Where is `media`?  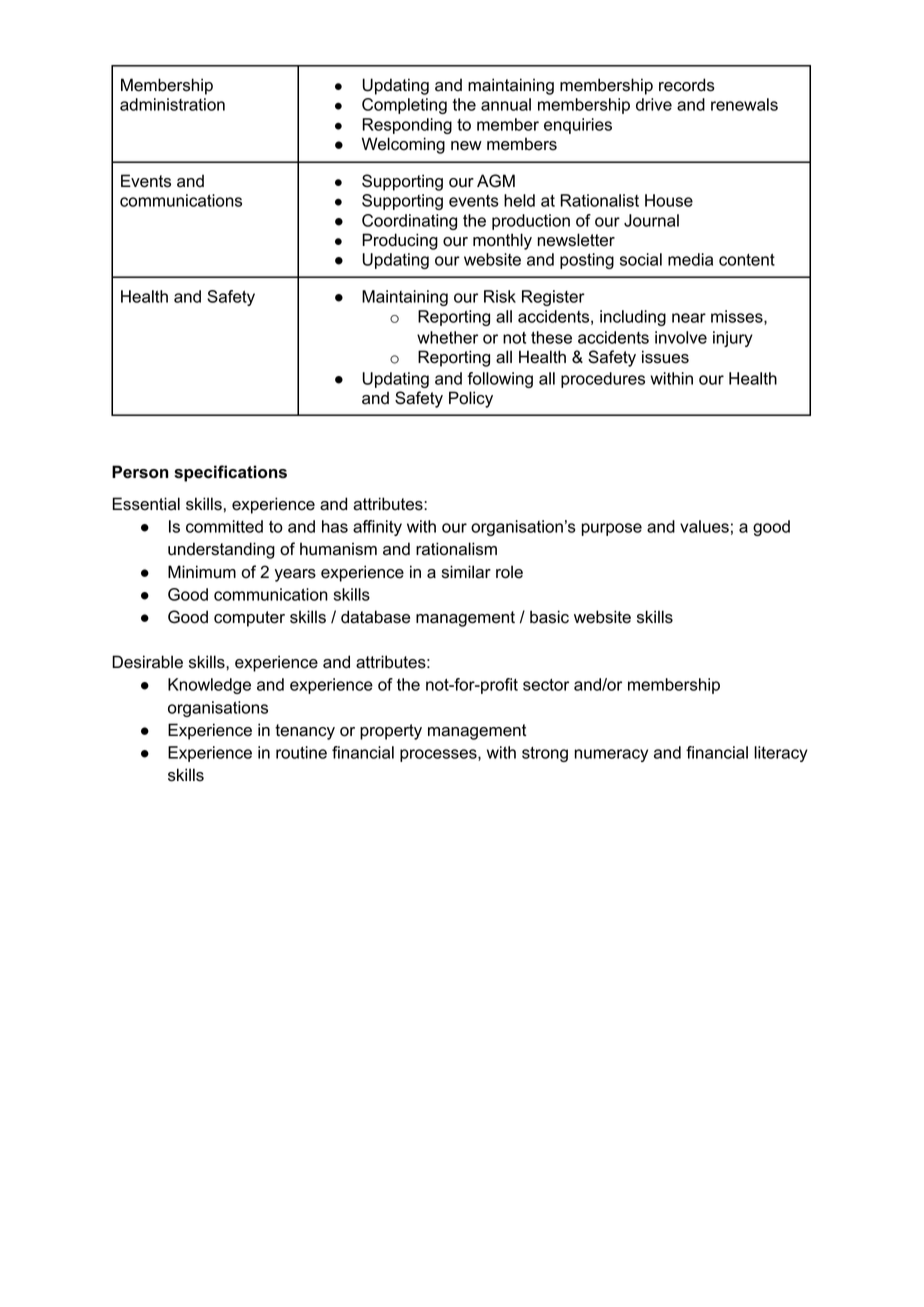 media is located at coordinates (690, 259).
